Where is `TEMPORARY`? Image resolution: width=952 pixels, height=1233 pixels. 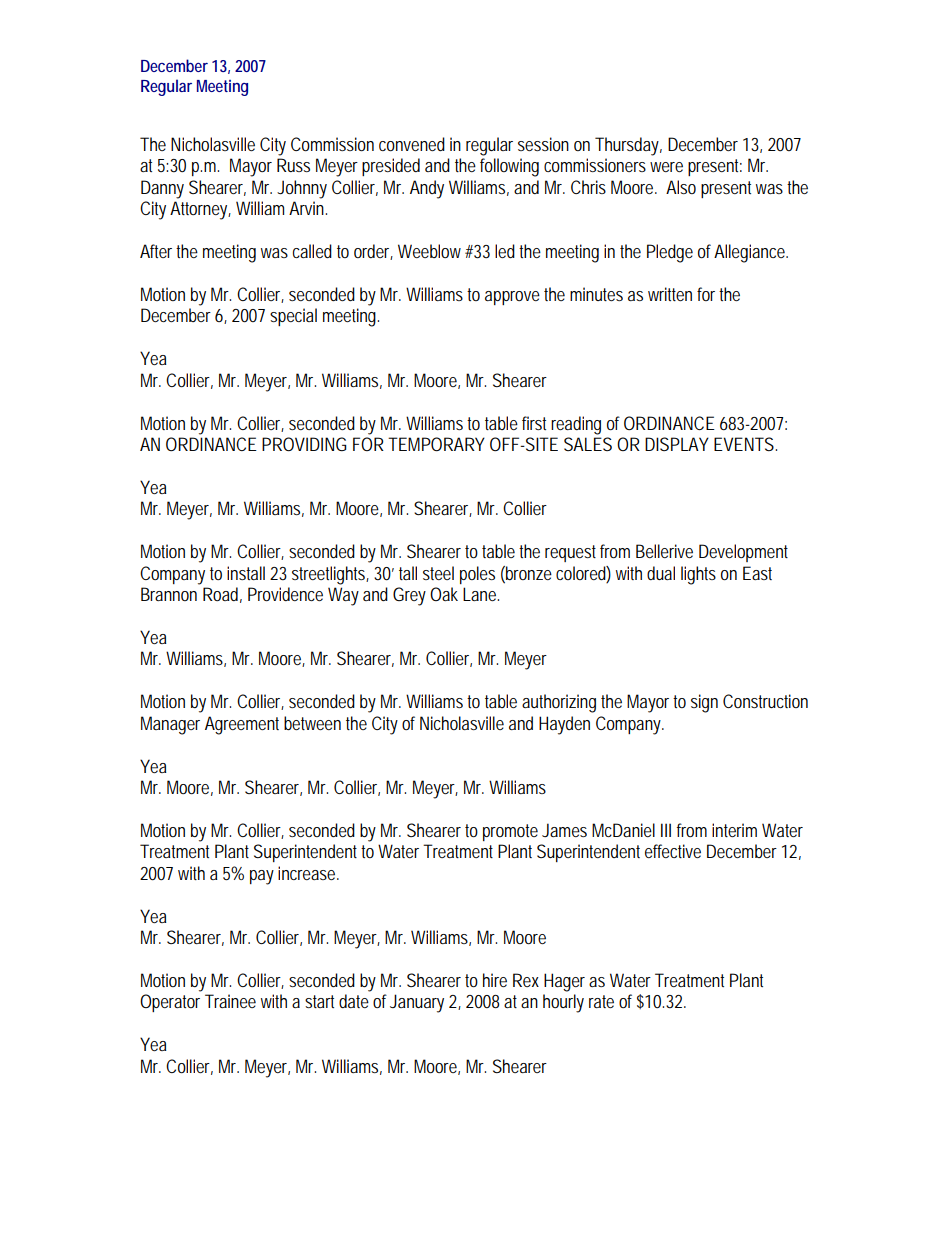
TEMPORARY is located at coordinates (436, 444).
